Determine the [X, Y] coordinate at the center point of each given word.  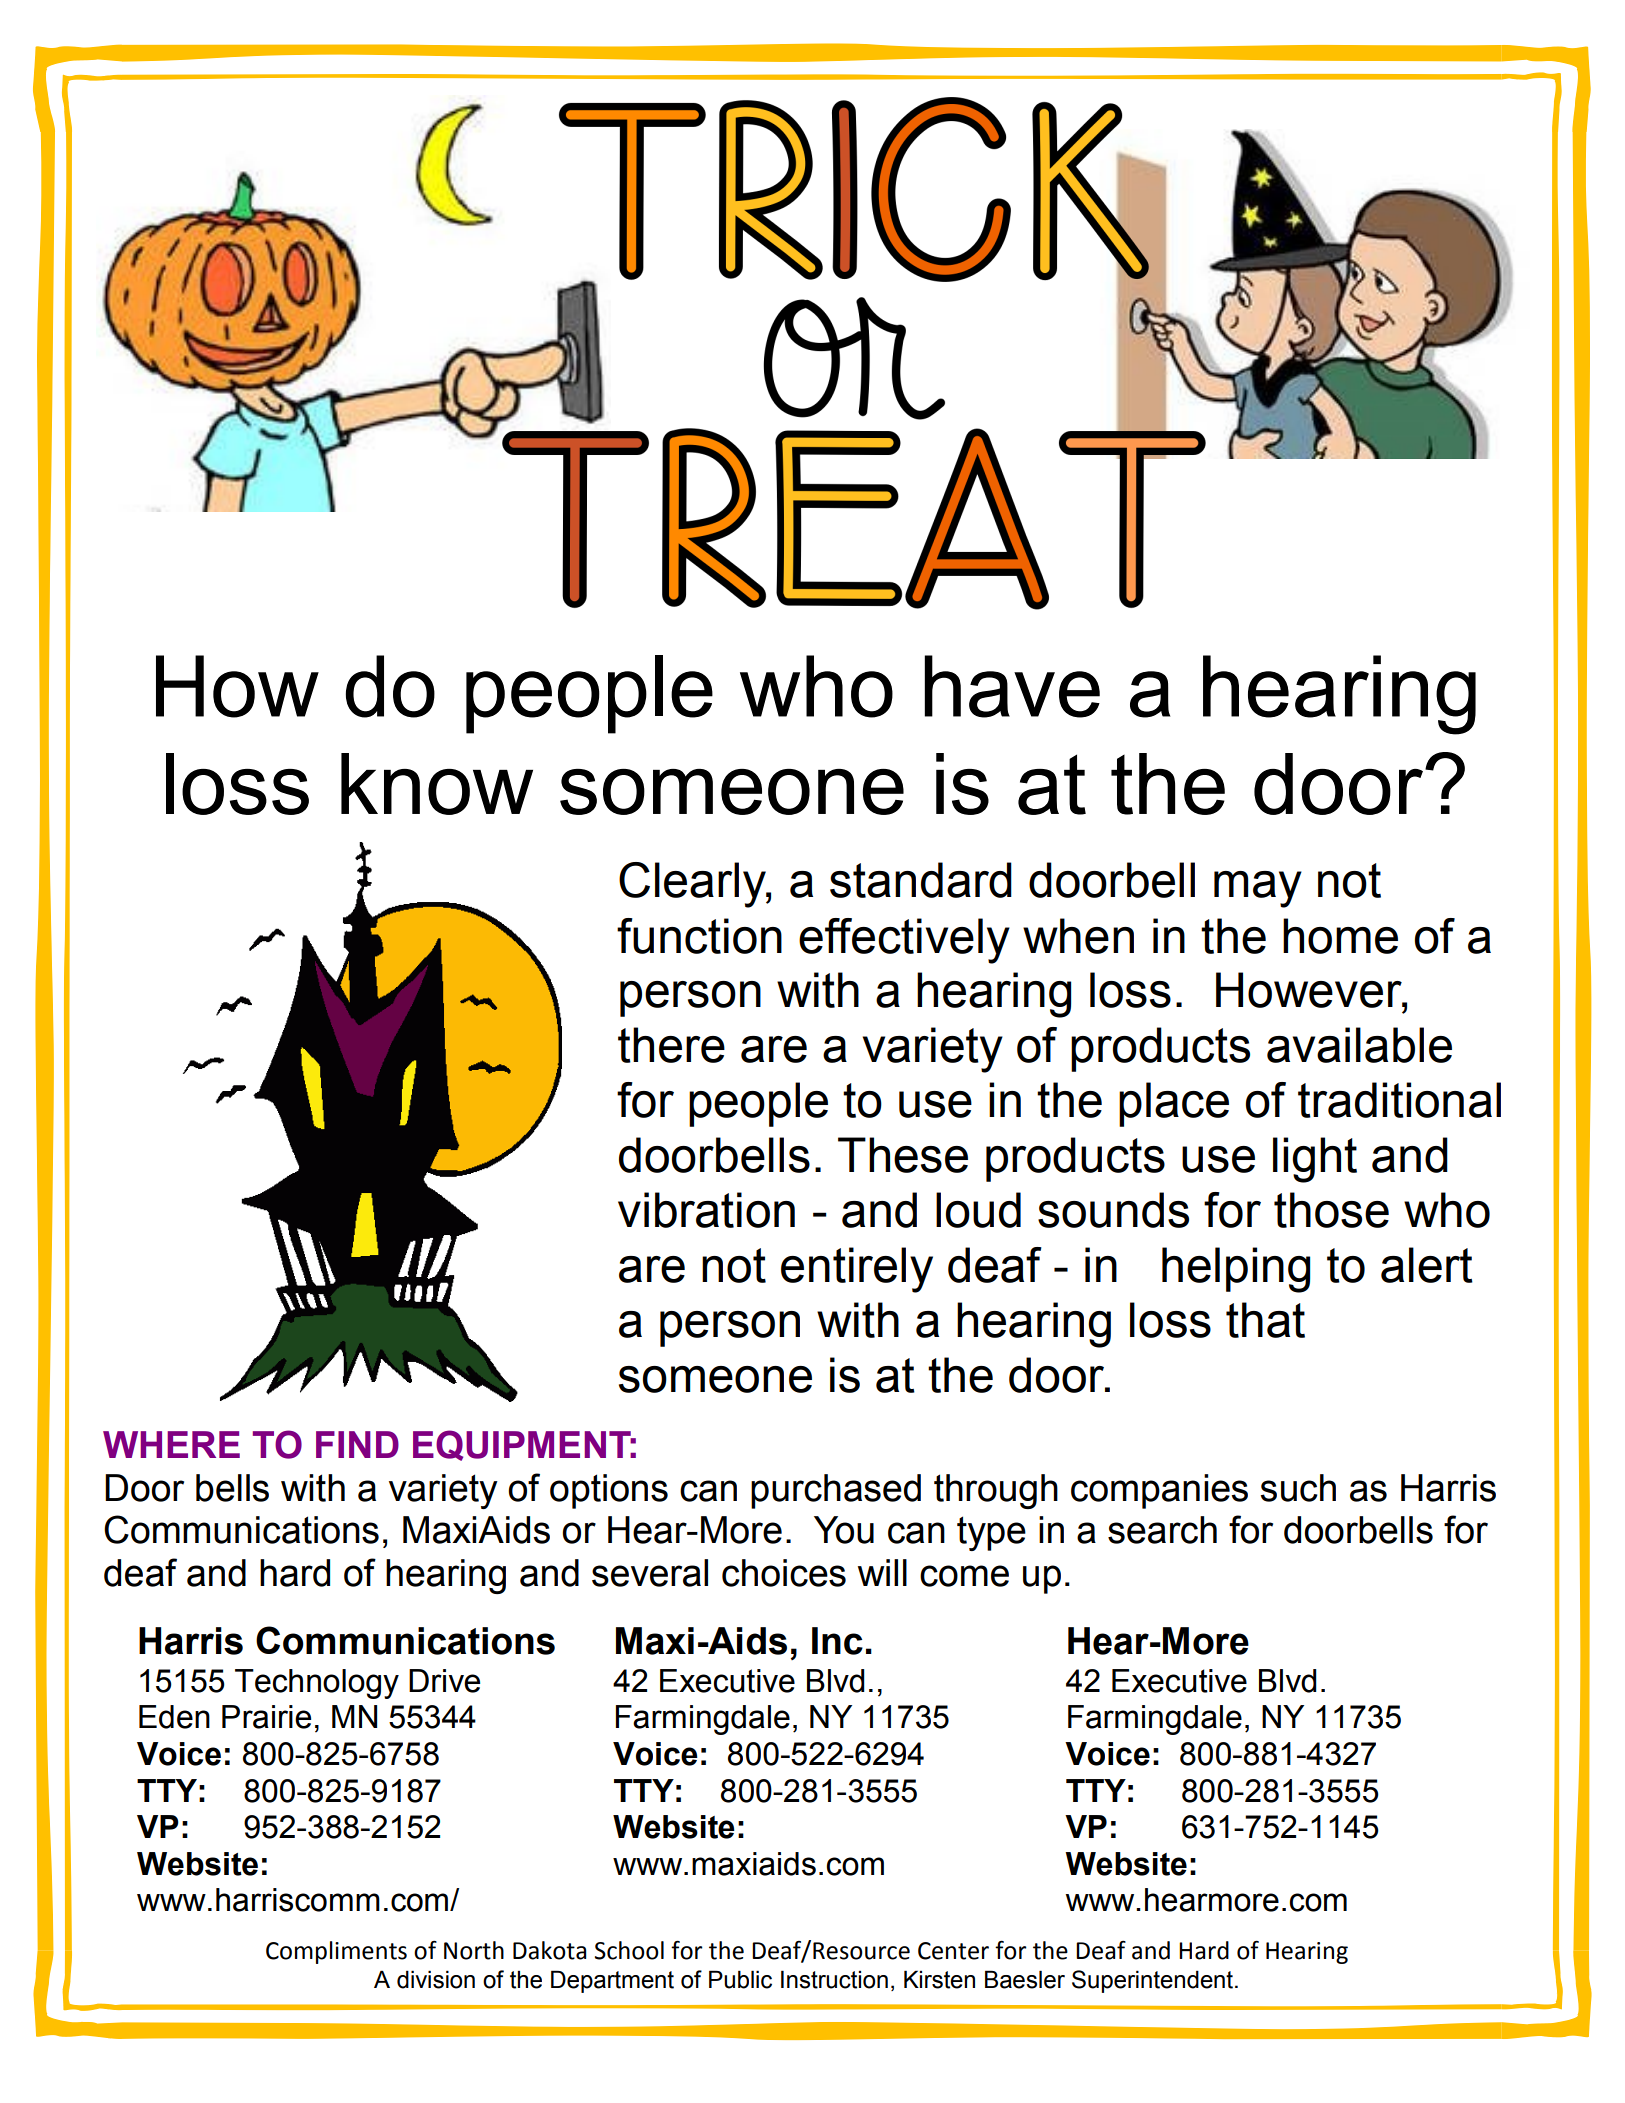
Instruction [834, 1979]
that [1265, 1320]
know [437, 784]
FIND [357, 1444]
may [1258, 889]
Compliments [336, 1952]
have [1012, 686]
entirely [857, 1270]
